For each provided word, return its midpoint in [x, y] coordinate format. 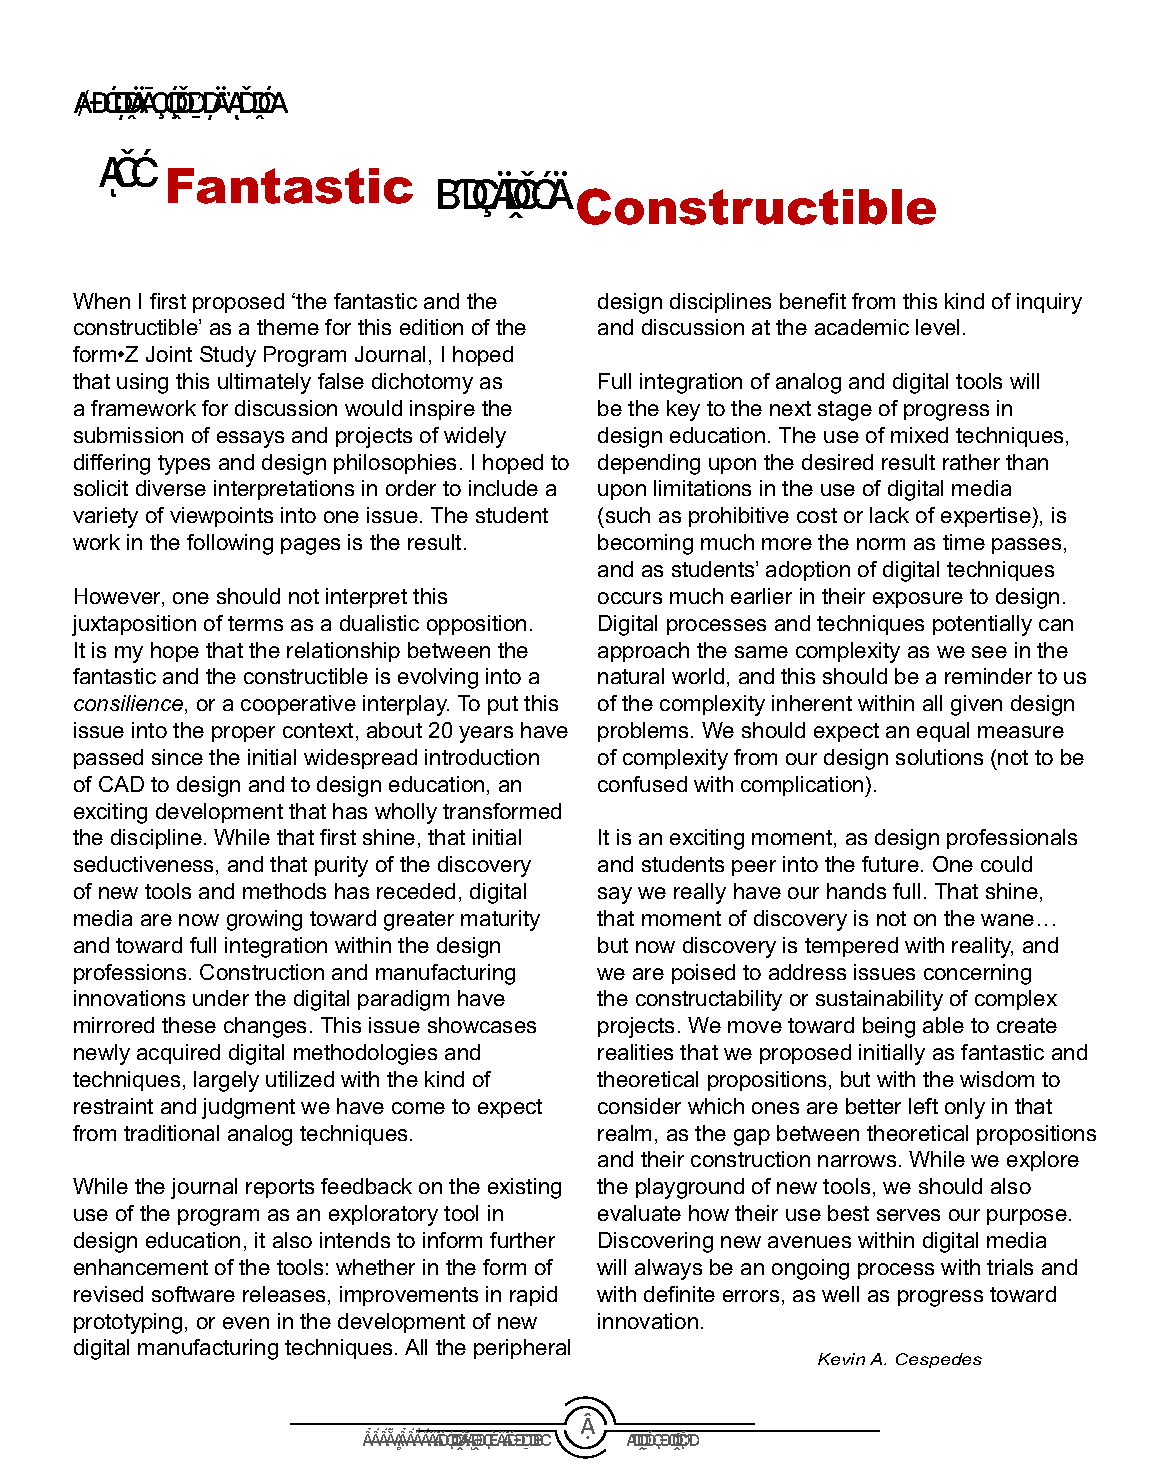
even [246, 1323]
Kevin [841, 1359]
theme [288, 327]
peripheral [522, 1349]
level [937, 327]
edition [431, 327]
